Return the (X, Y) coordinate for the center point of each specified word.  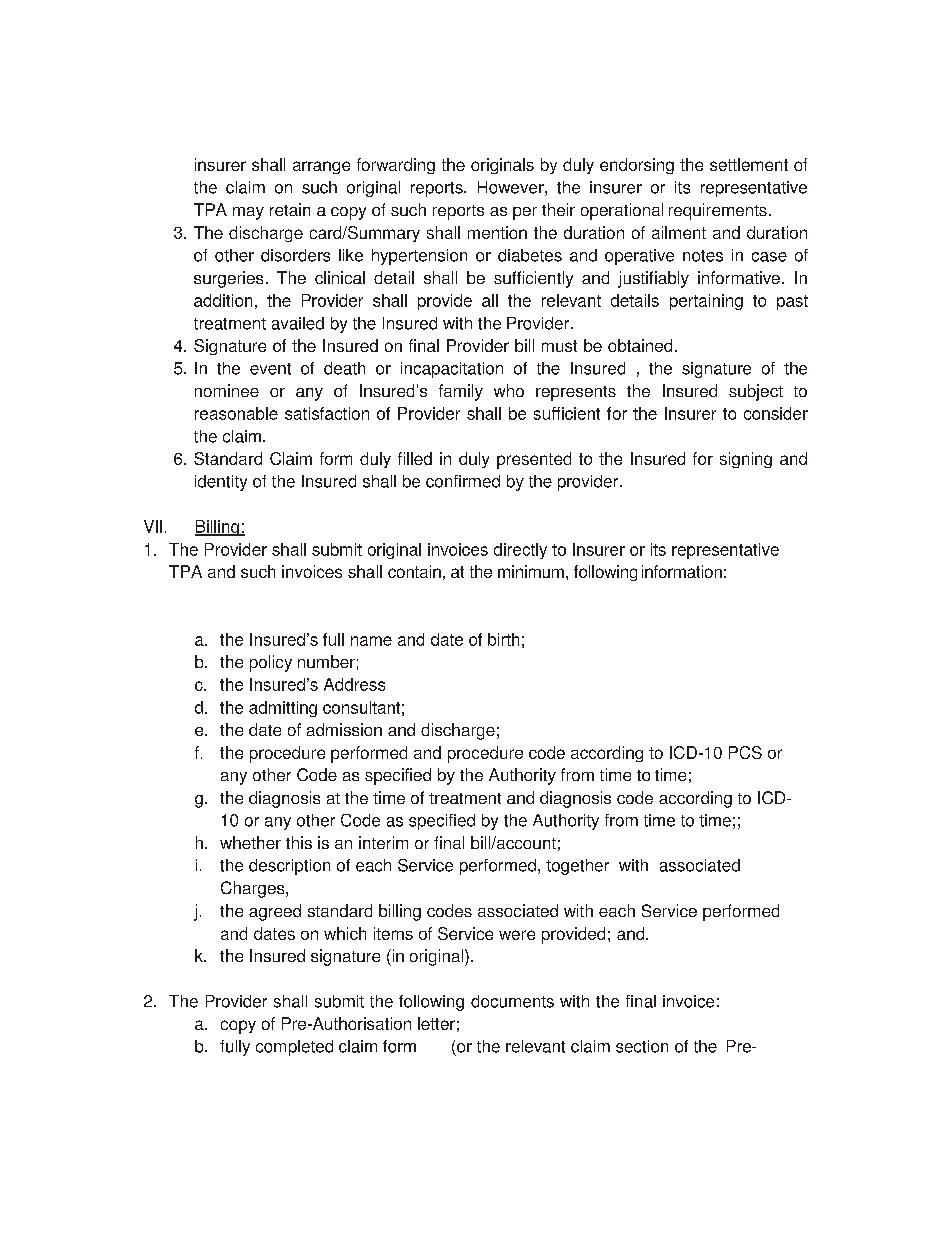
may (248, 213)
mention (497, 232)
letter (436, 1023)
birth (503, 639)
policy (271, 663)
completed (294, 1048)
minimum (531, 571)
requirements (718, 211)
